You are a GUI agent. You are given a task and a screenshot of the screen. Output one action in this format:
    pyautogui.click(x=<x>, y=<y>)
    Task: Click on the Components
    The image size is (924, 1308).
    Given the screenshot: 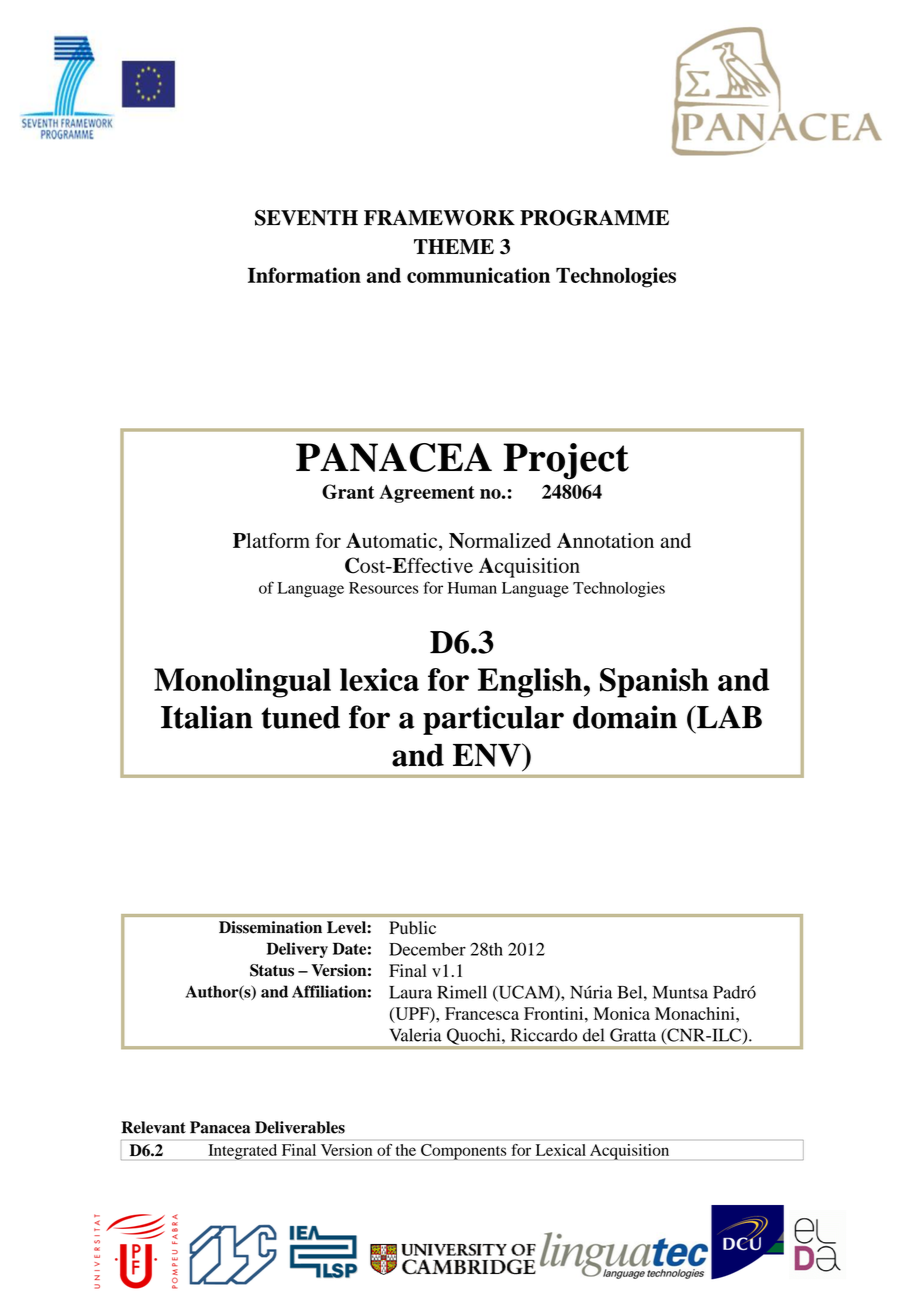 What is the action you would take?
    pyautogui.click(x=463, y=1152)
